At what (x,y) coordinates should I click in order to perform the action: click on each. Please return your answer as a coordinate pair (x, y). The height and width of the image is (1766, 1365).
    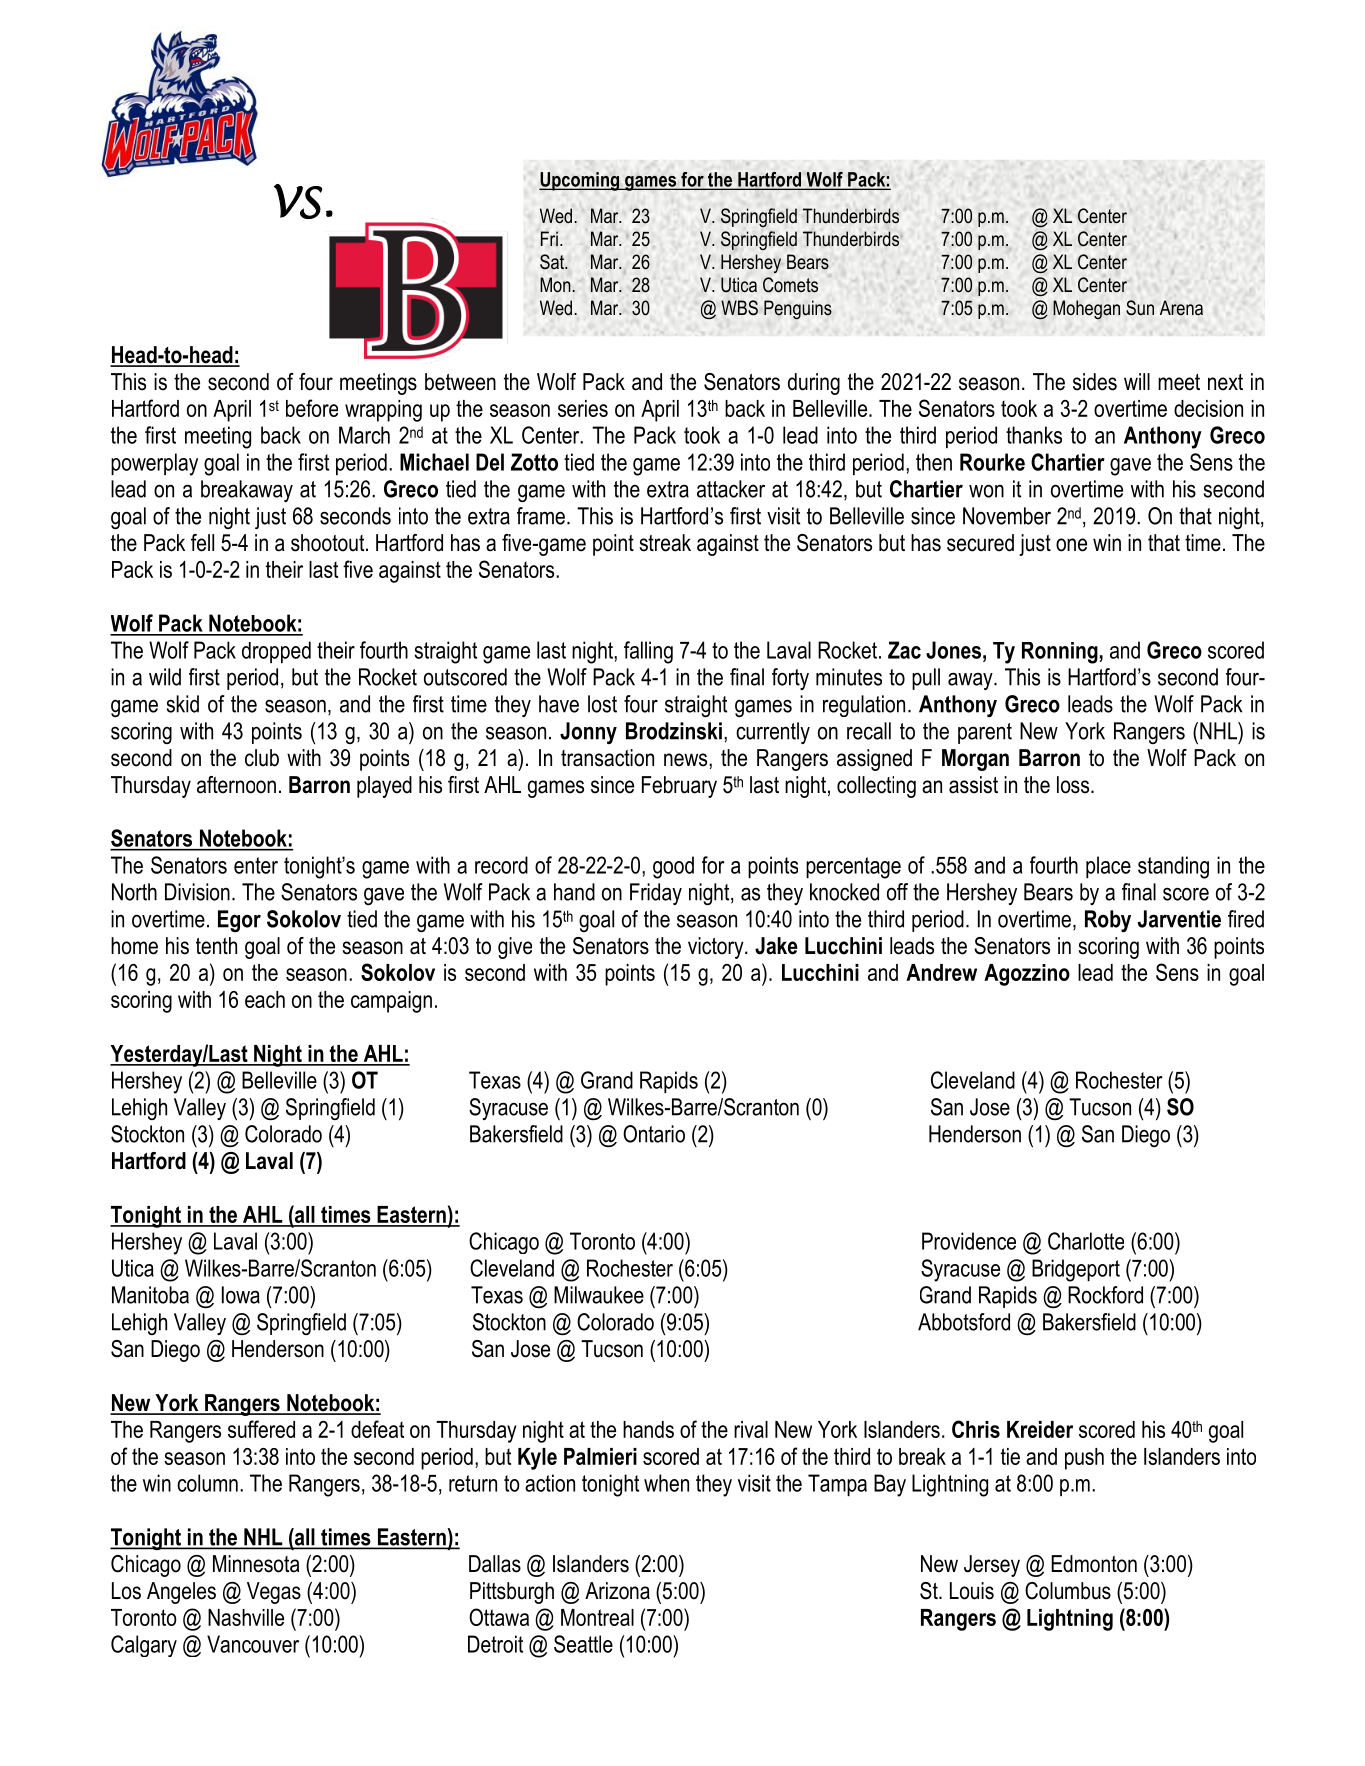
    Looking at the image, I should click on (265, 999).
